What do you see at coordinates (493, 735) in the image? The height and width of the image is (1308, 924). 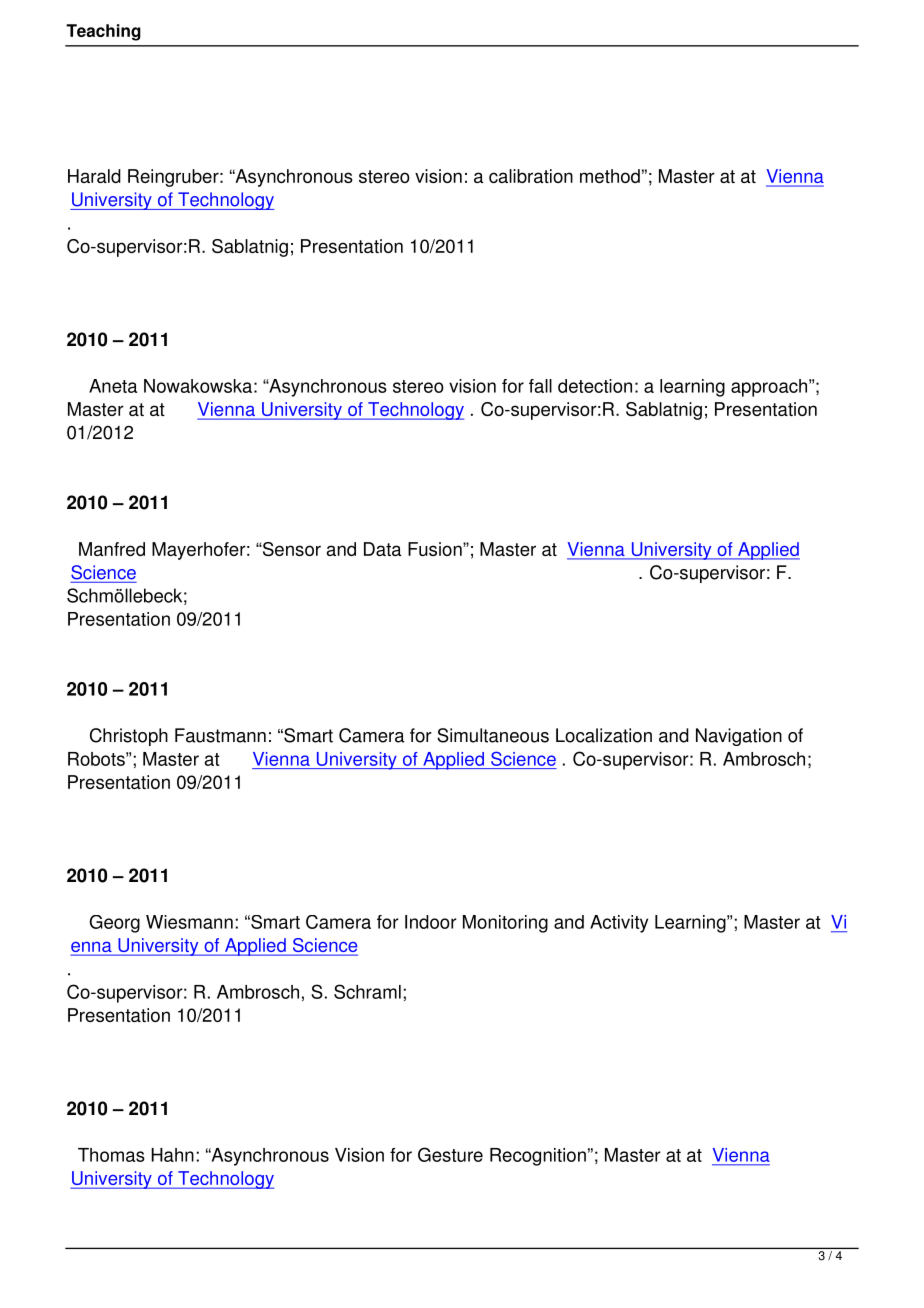 I see `Simultaneous` at bounding box center [493, 735].
